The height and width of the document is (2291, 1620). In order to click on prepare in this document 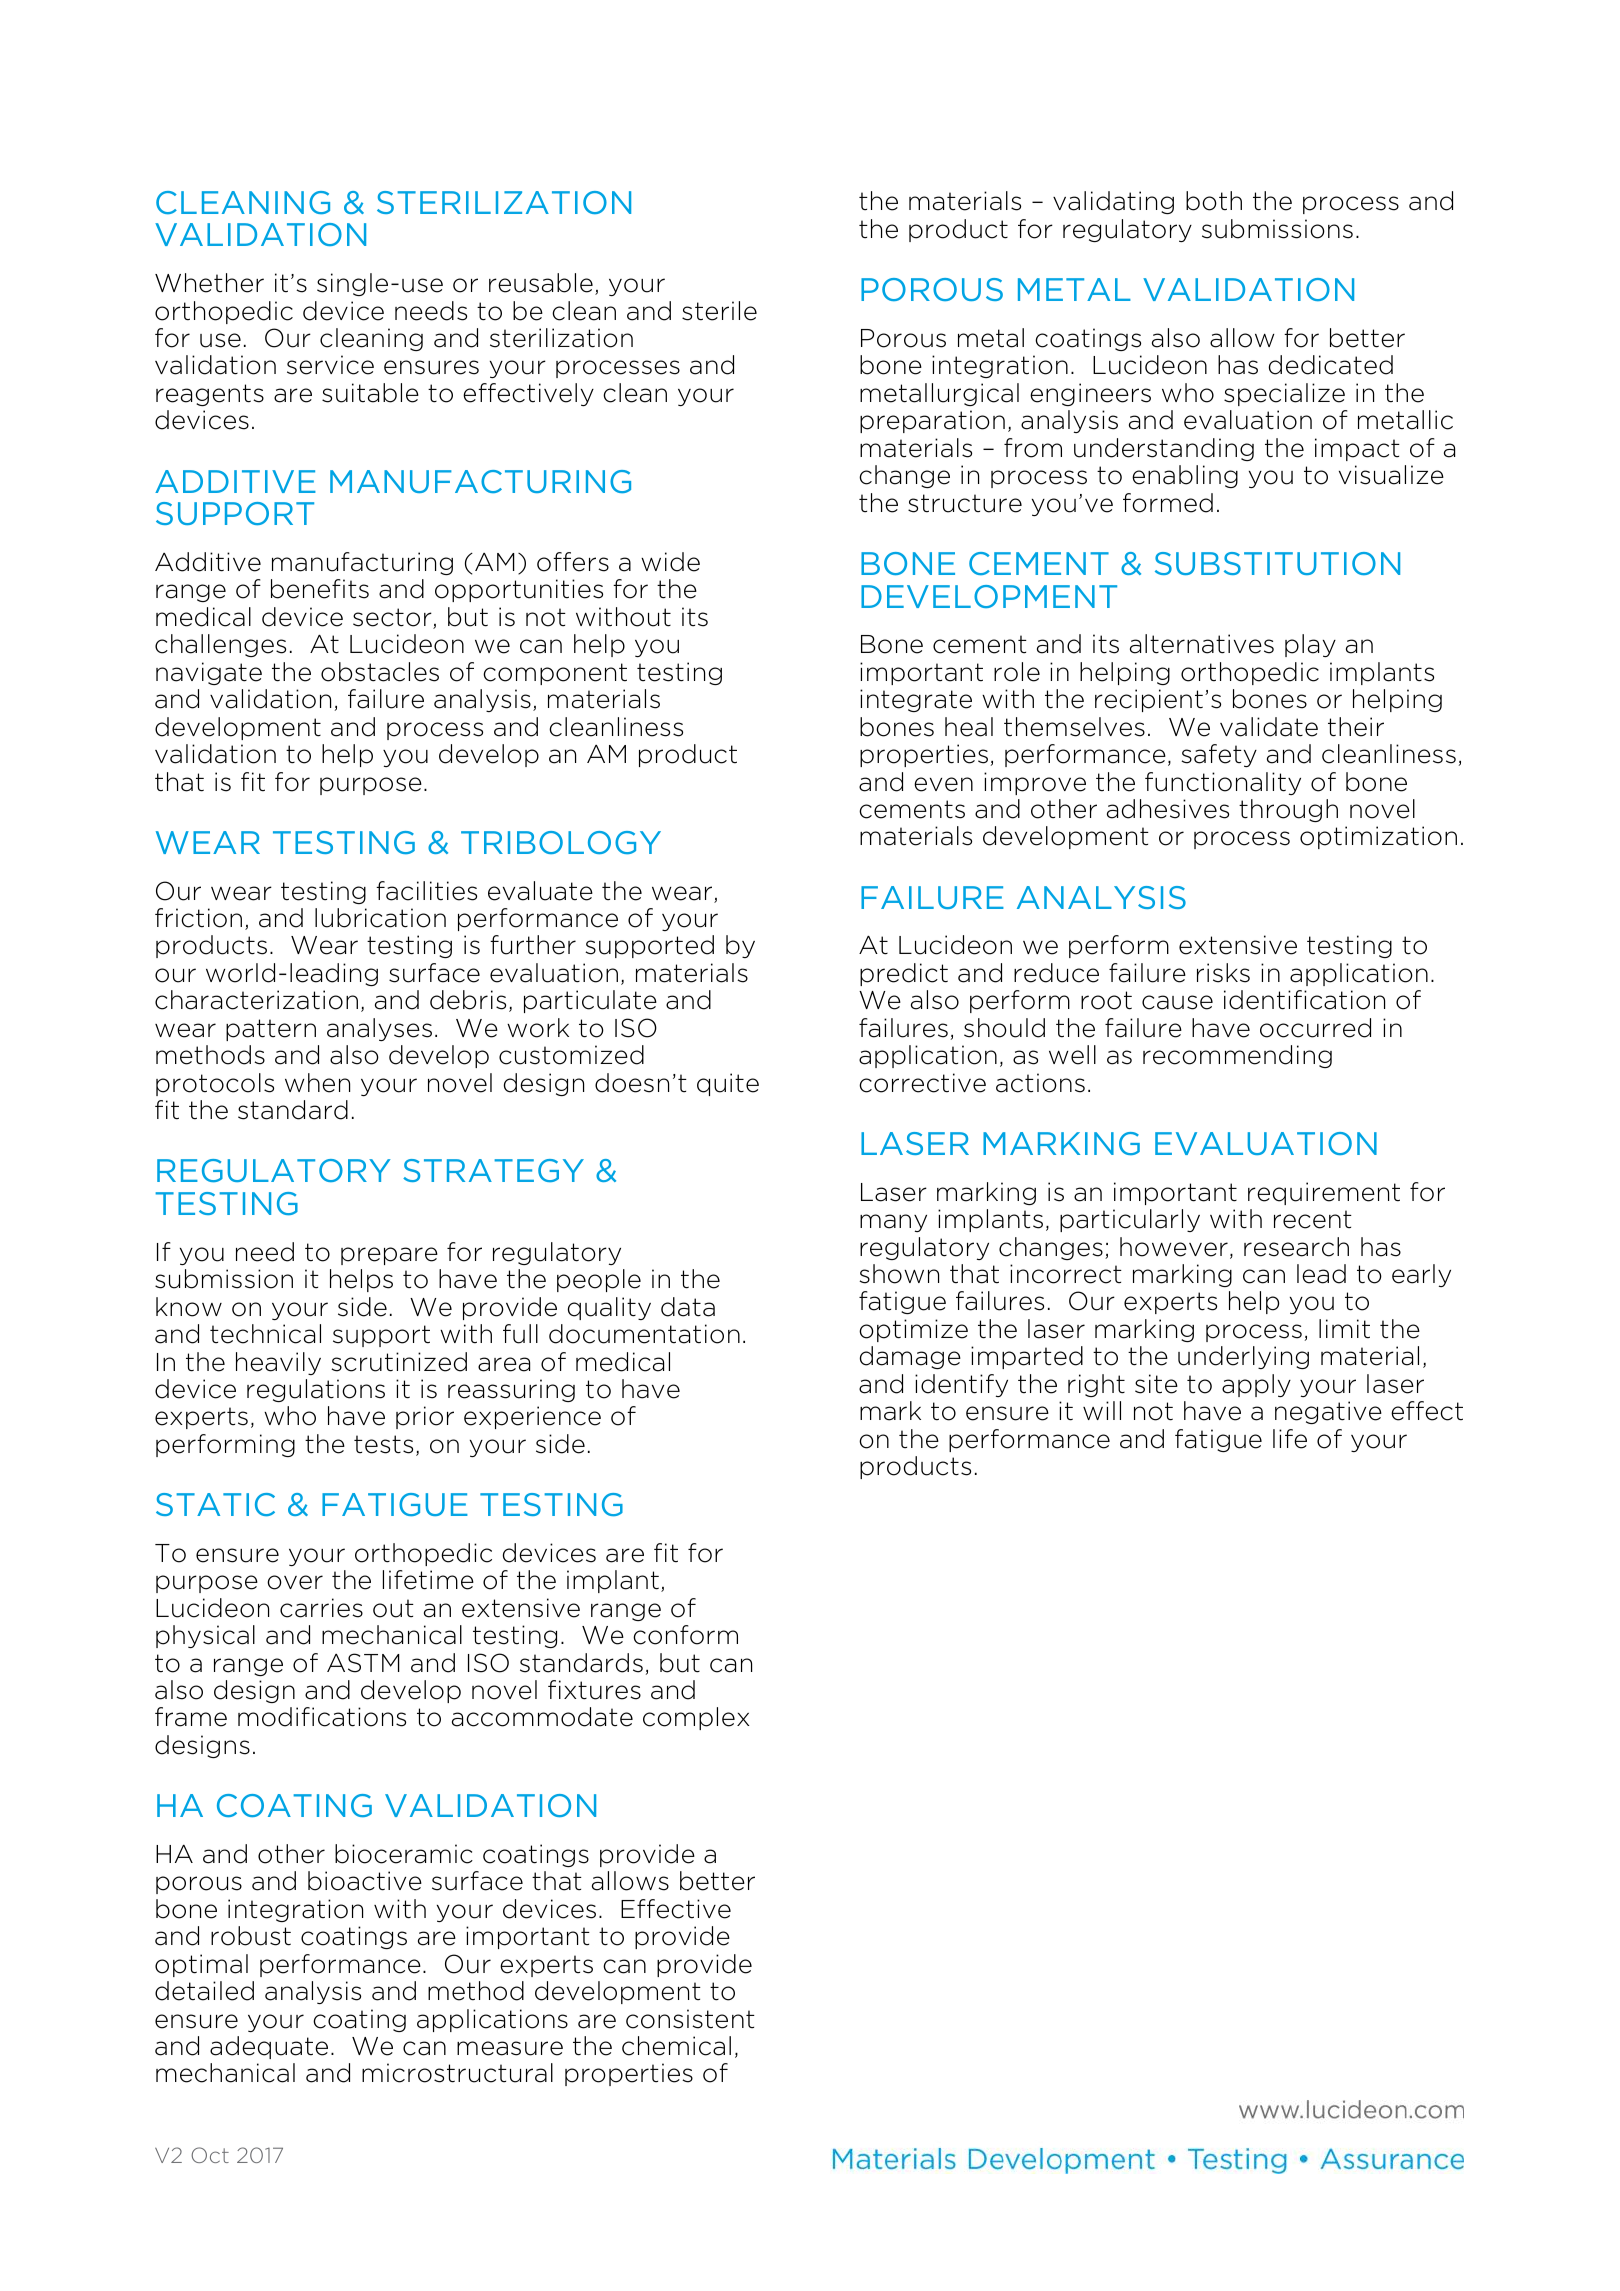, I will do `click(389, 1256)`.
